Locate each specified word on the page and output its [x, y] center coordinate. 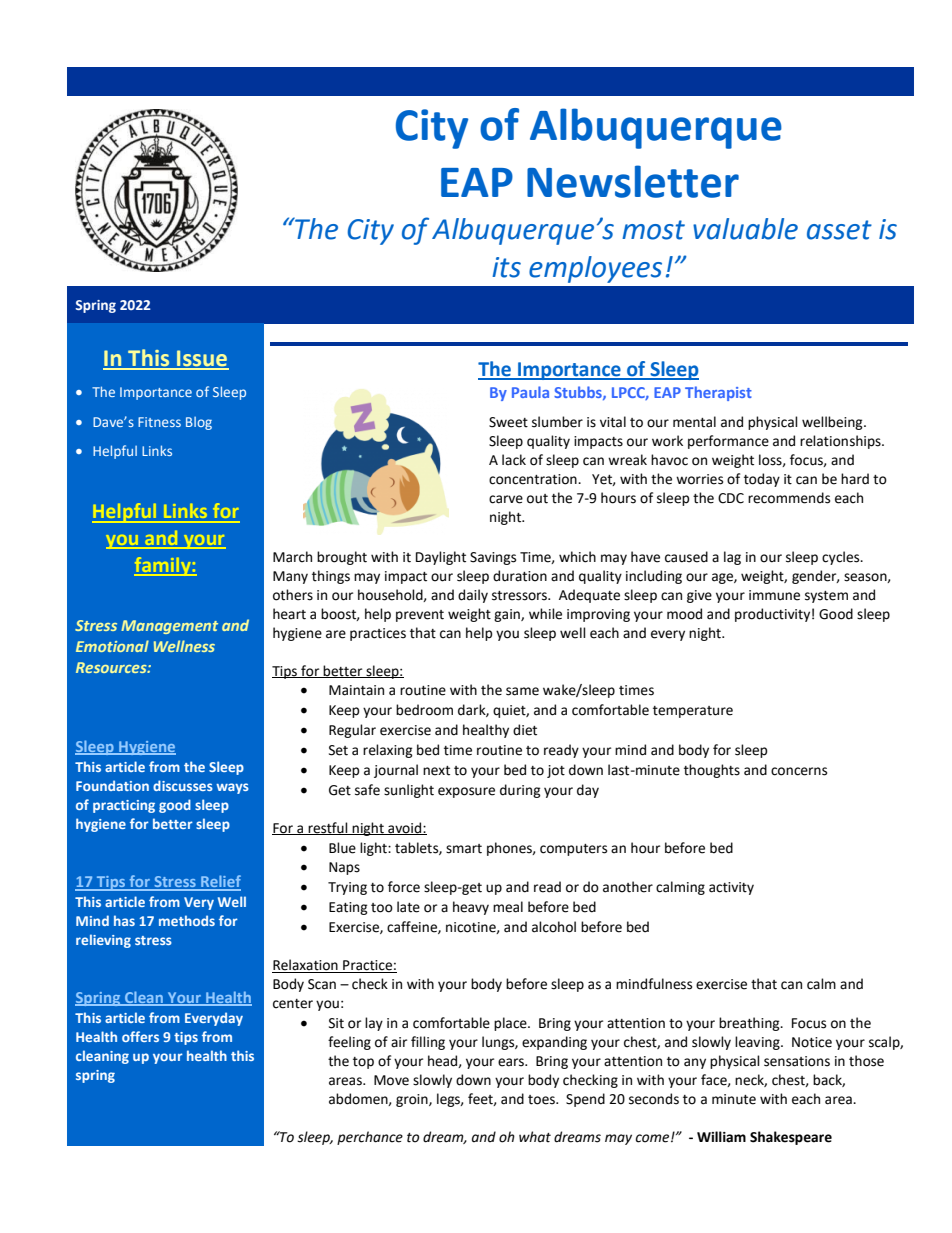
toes [542, 1100]
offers [140, 1036]
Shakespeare [791, 1138]
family [163, 566]
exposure [466, 792]
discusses [183, 785]
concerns [799, 771]
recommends [789, 498]
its [506, 267]
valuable [745, 229]
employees [595, 269]
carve [506, 499]
